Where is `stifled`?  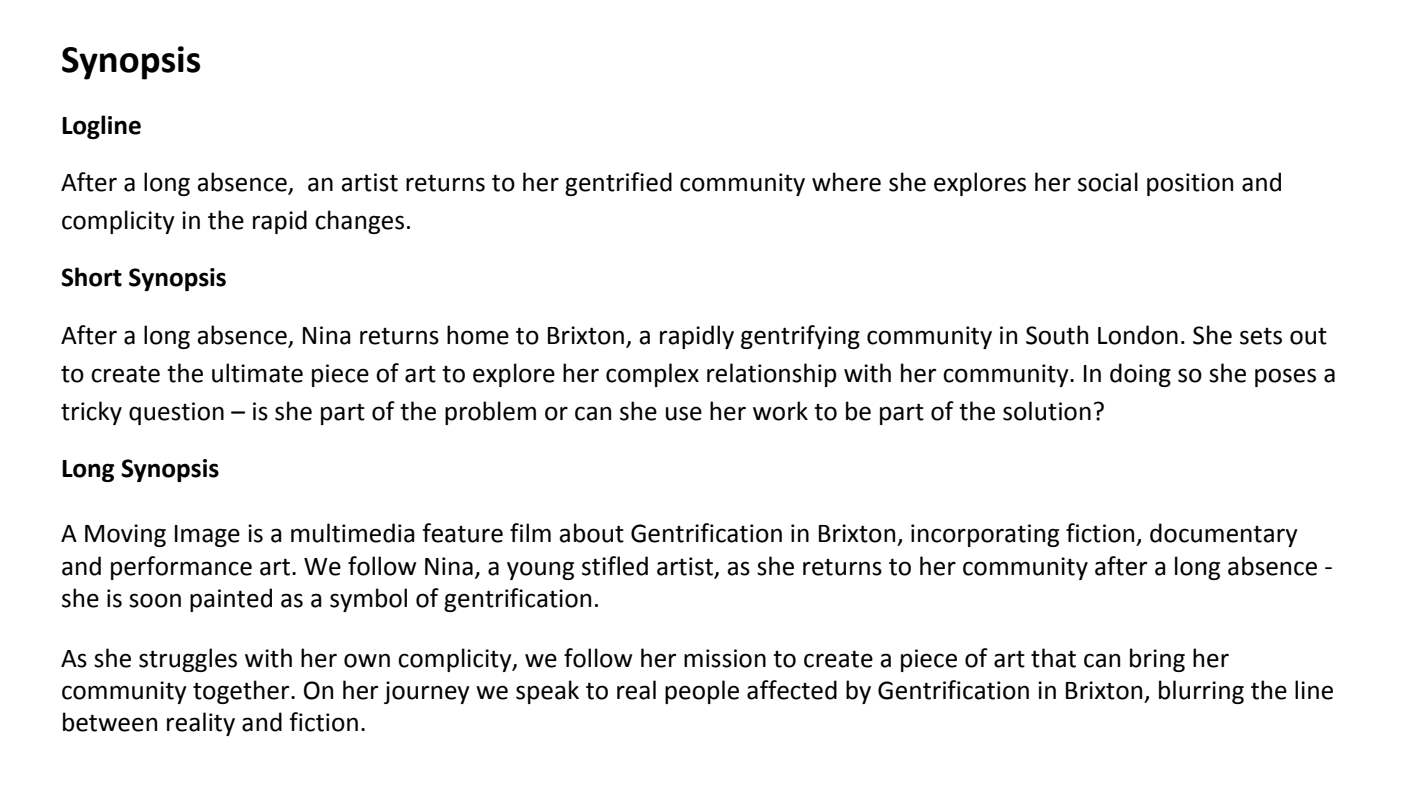 stifled is located at coordinates (615, 566).
